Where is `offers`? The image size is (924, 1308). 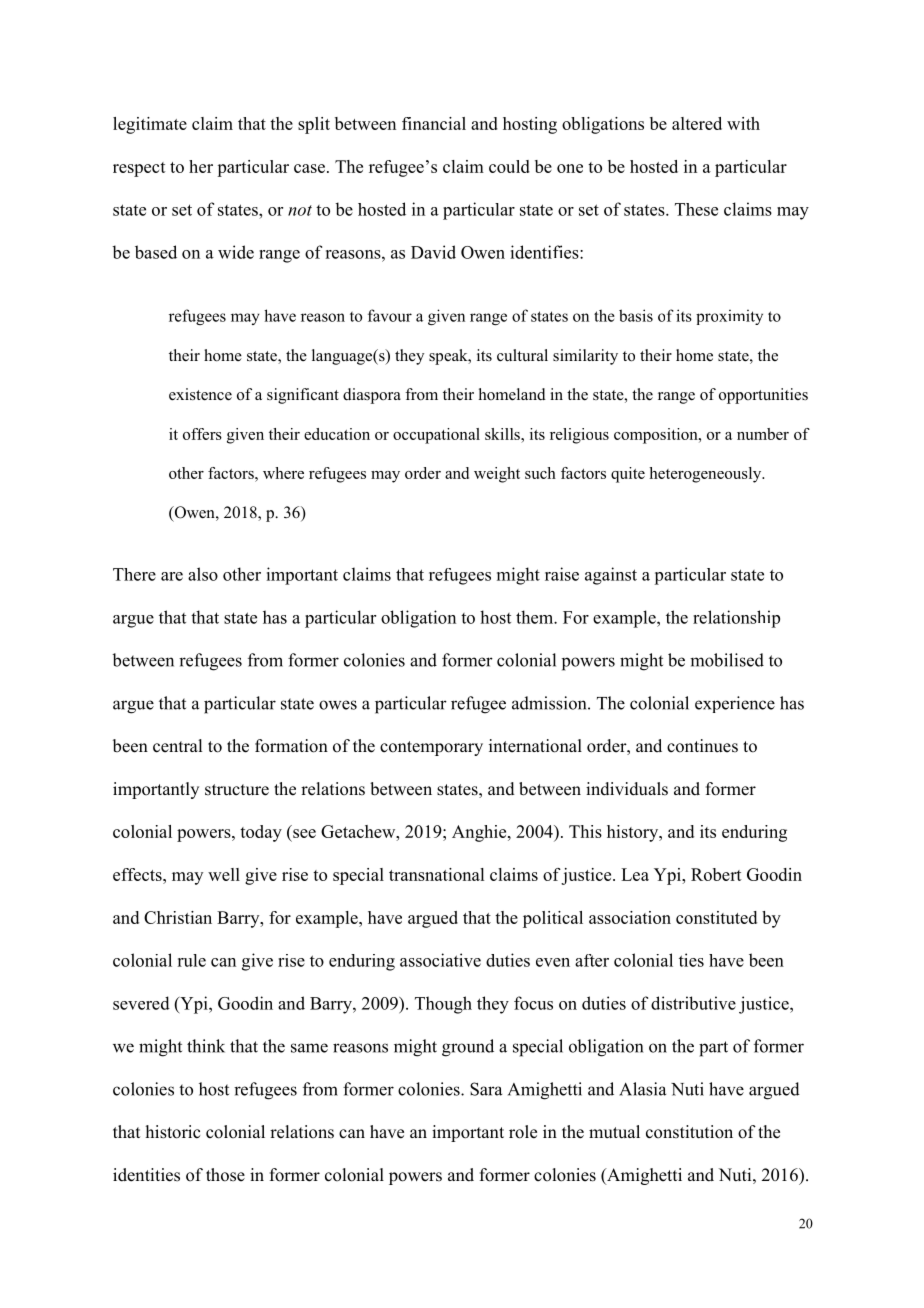
offers is located at coordinates (202, 434).
